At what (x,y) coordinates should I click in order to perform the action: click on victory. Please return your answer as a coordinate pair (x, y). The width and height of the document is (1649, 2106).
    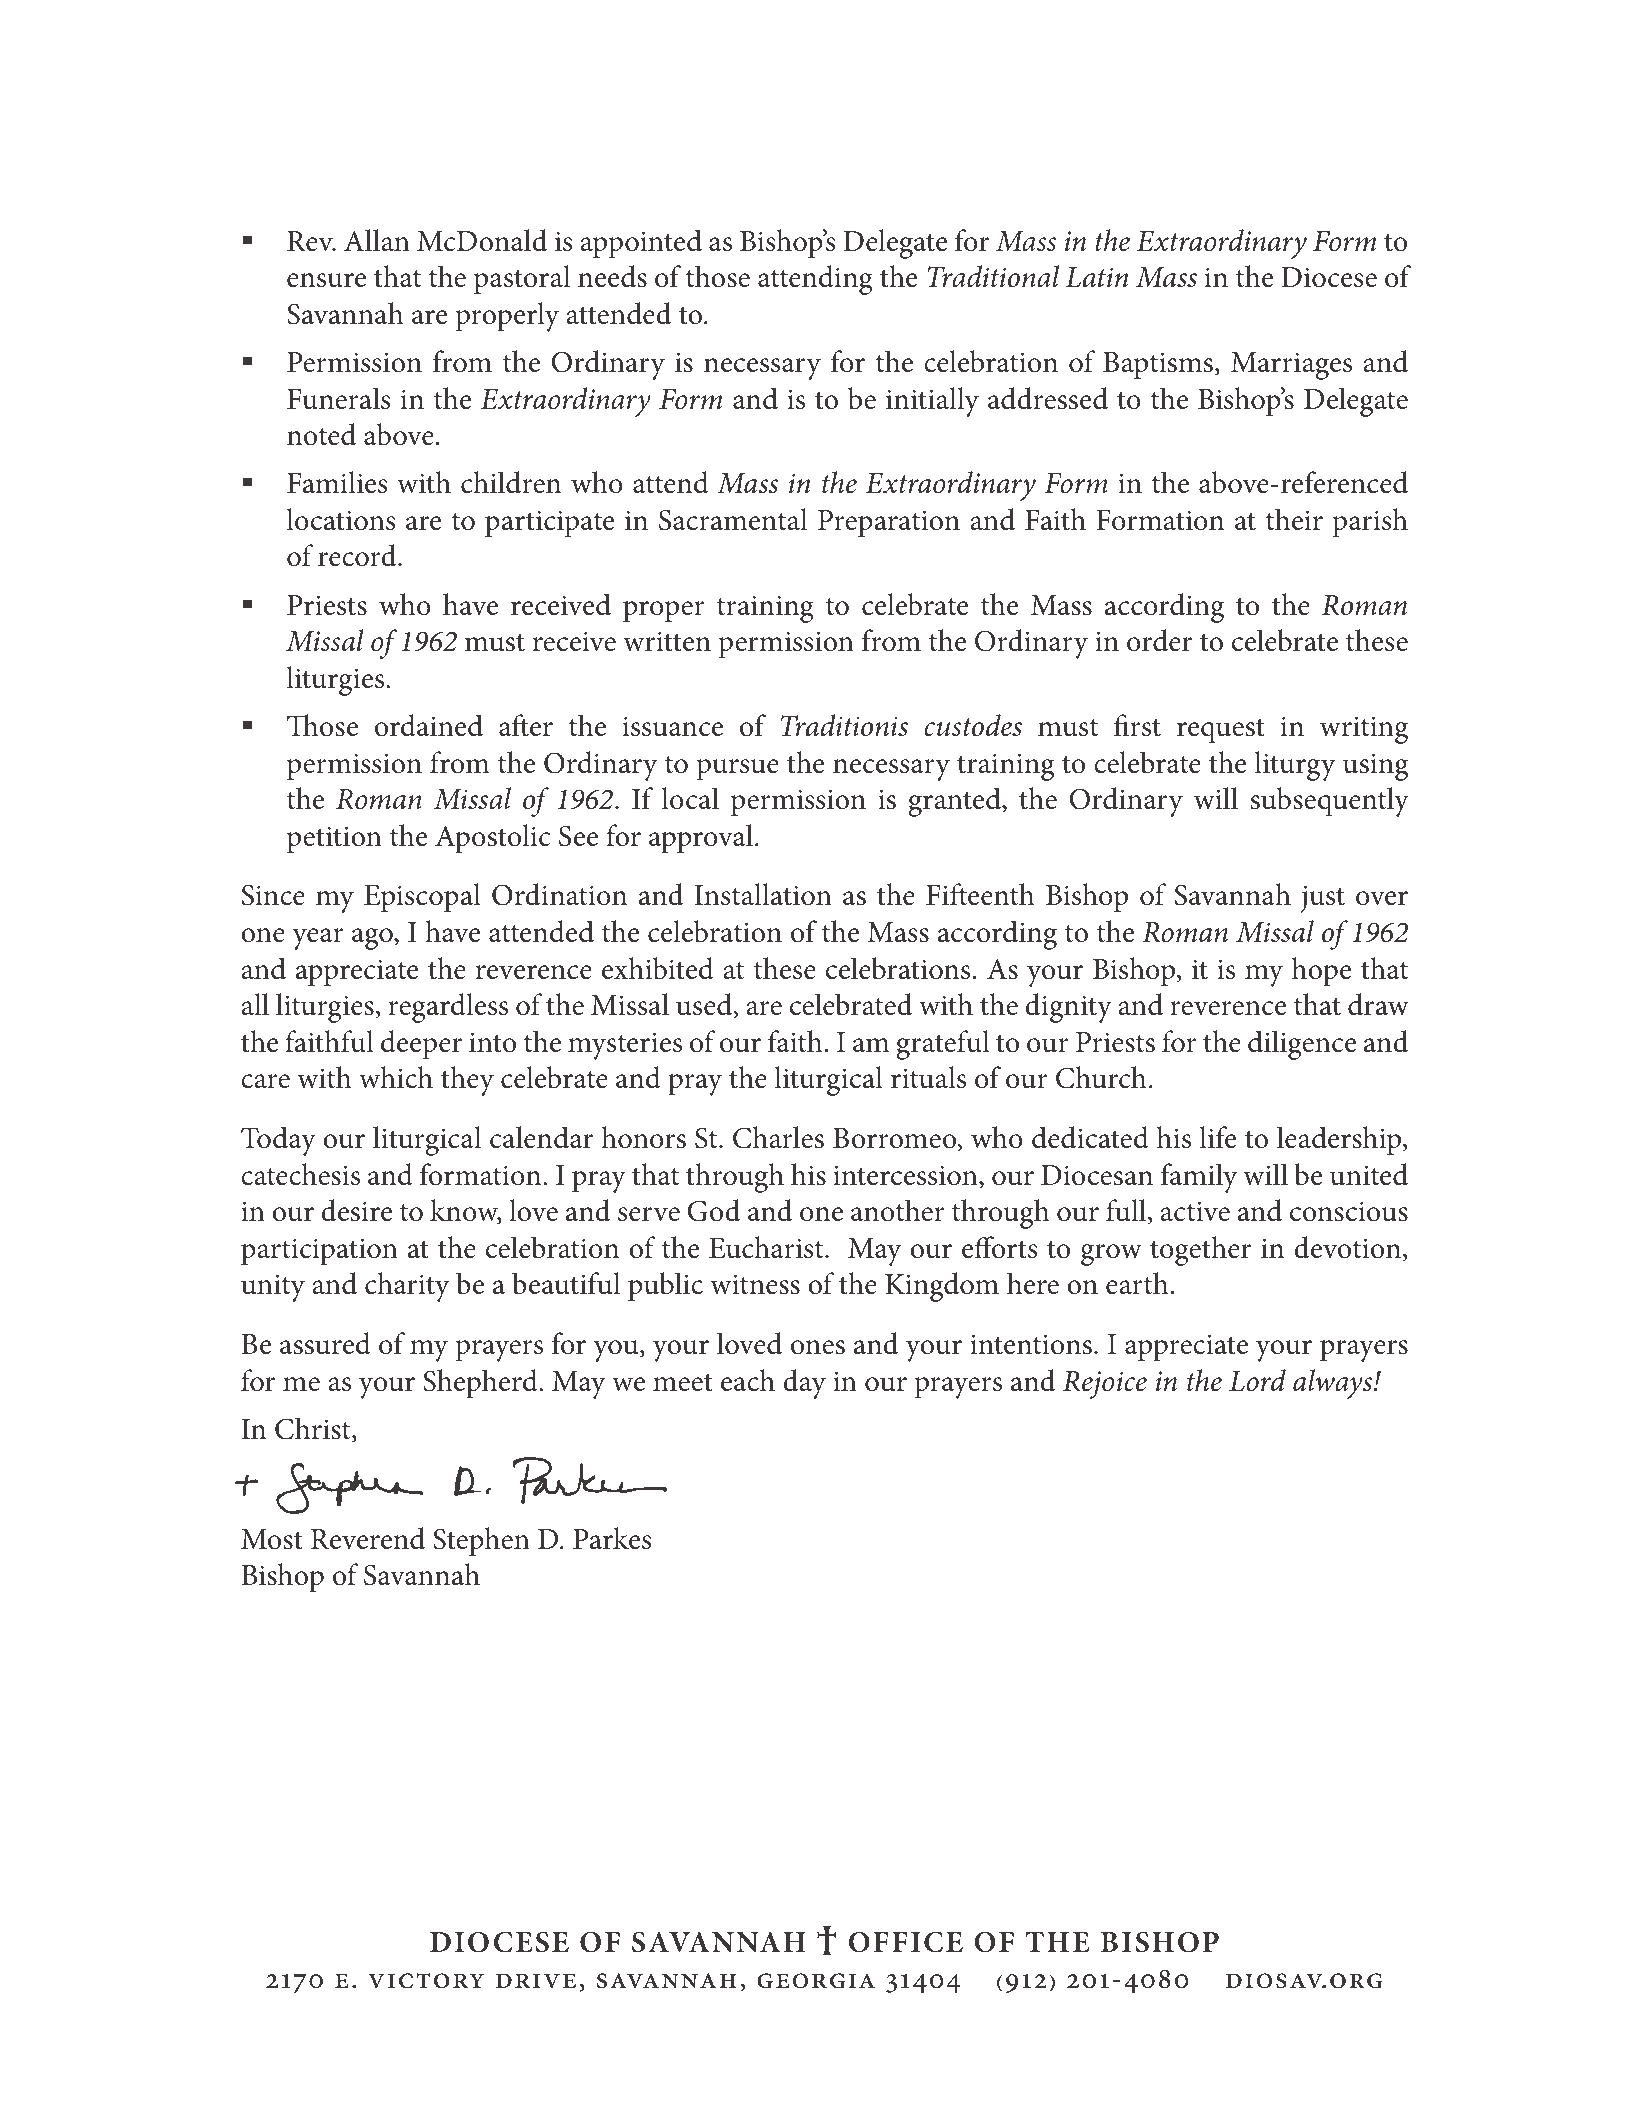
    Looking at the image, I should click on (426, 1981).
